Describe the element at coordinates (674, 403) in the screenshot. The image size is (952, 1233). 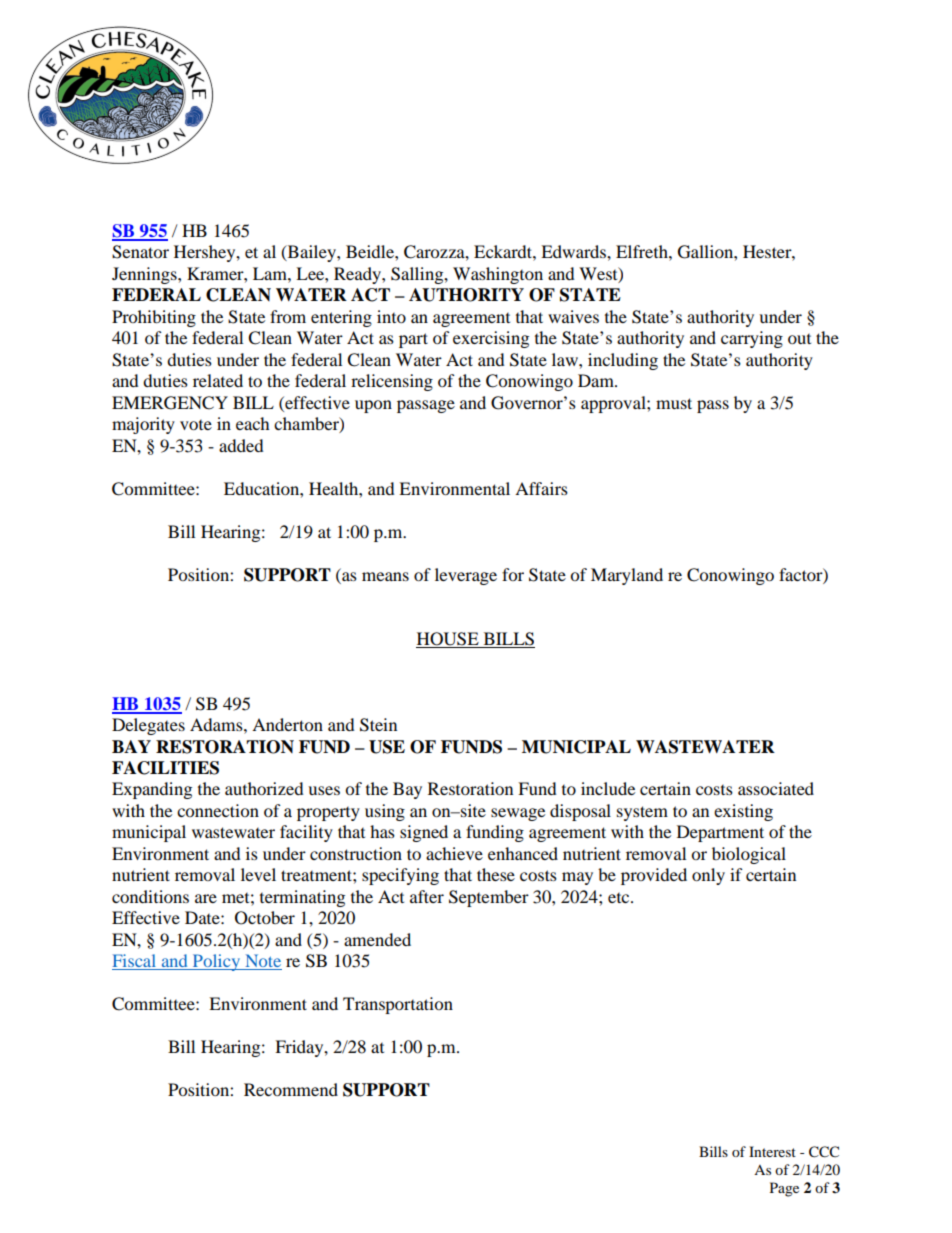
I see `must` at that location.
